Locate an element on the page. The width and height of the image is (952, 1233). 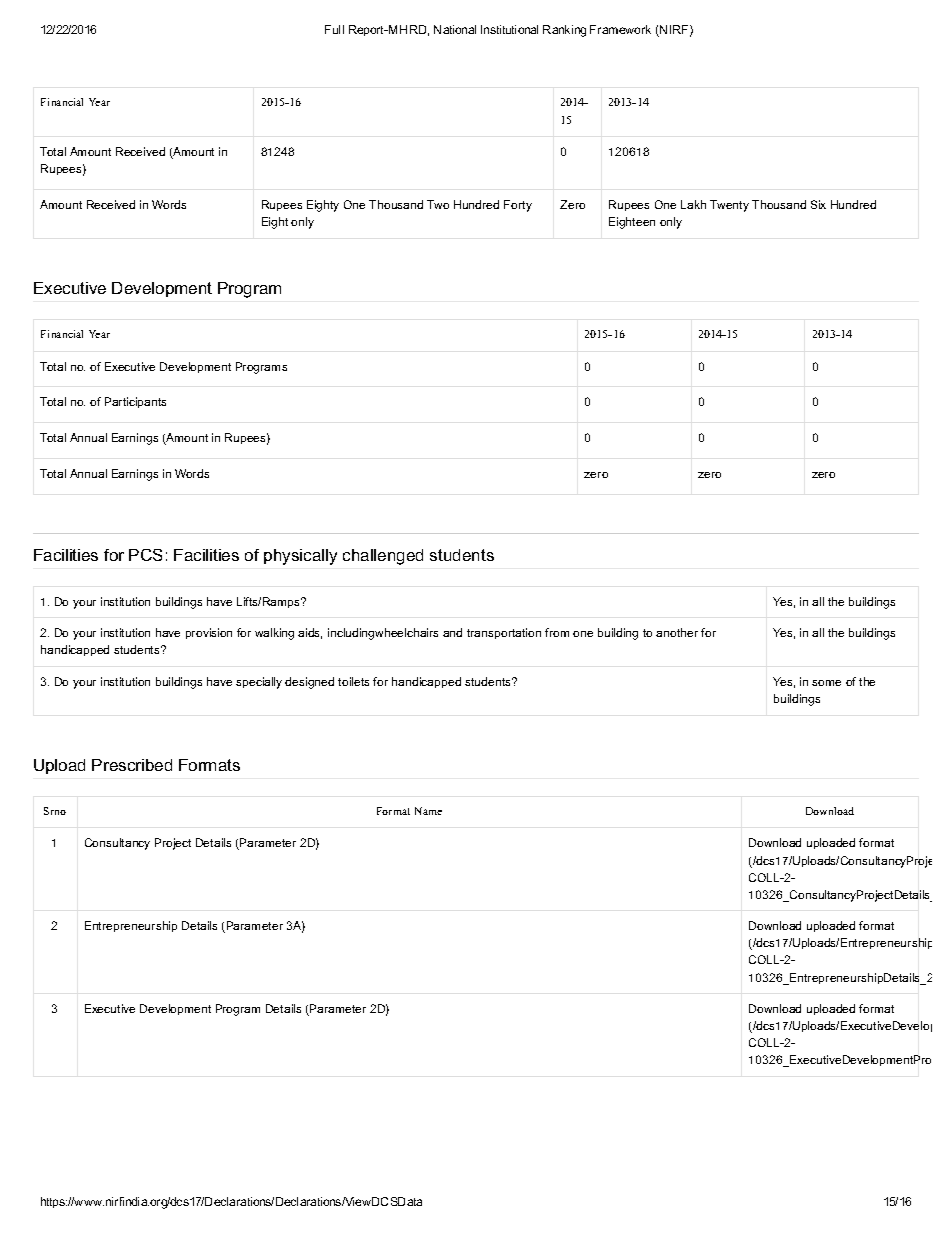
Framework is located at coordinates (620, 29).
